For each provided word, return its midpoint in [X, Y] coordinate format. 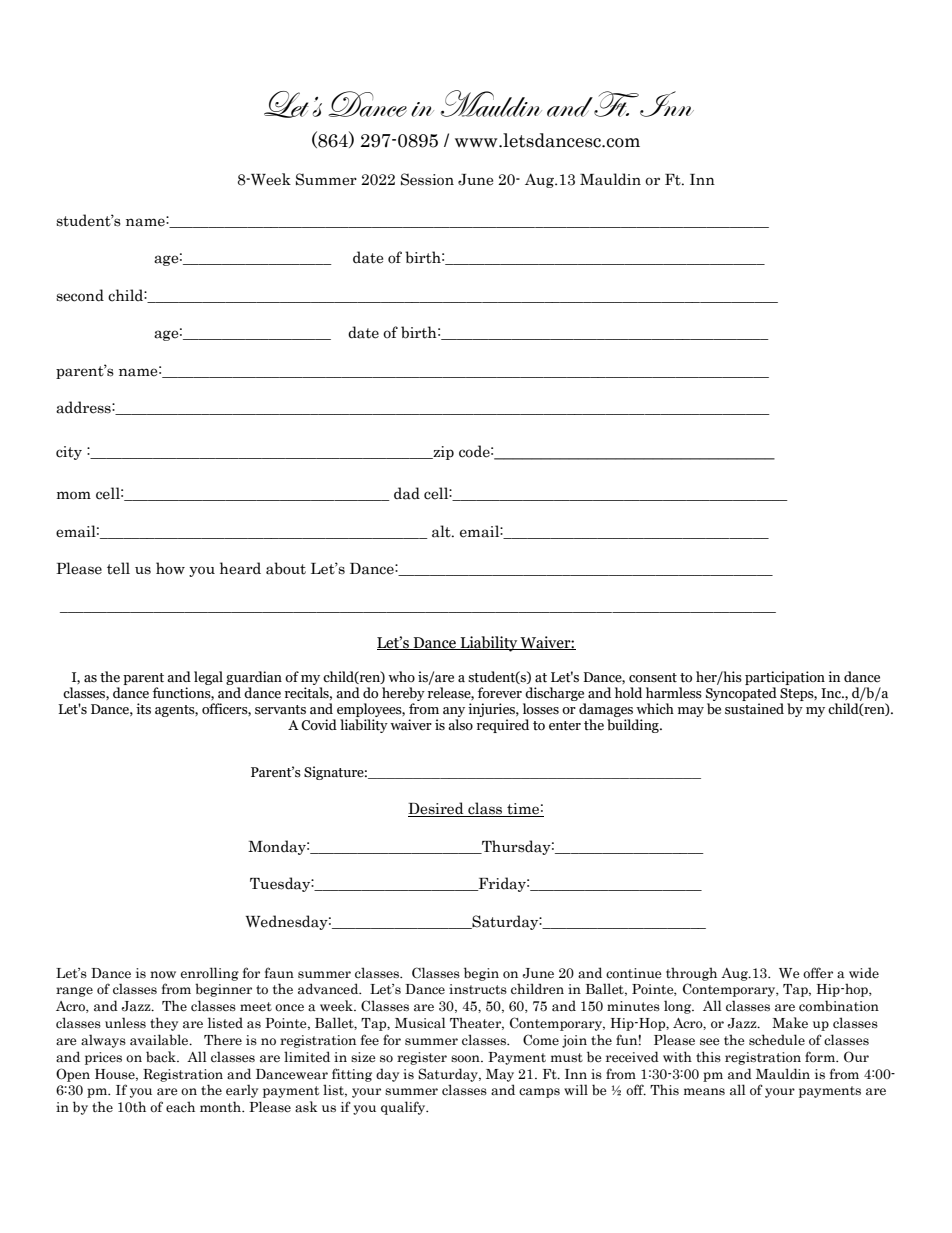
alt [442, 531]
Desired [437, 809]
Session [427, 179]
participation [785, 678]
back [162, 1057]
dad [407, 493]
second [80, 295]
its [143, 709]
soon [466, 1058]
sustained [754, 709]
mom [74, 495]
